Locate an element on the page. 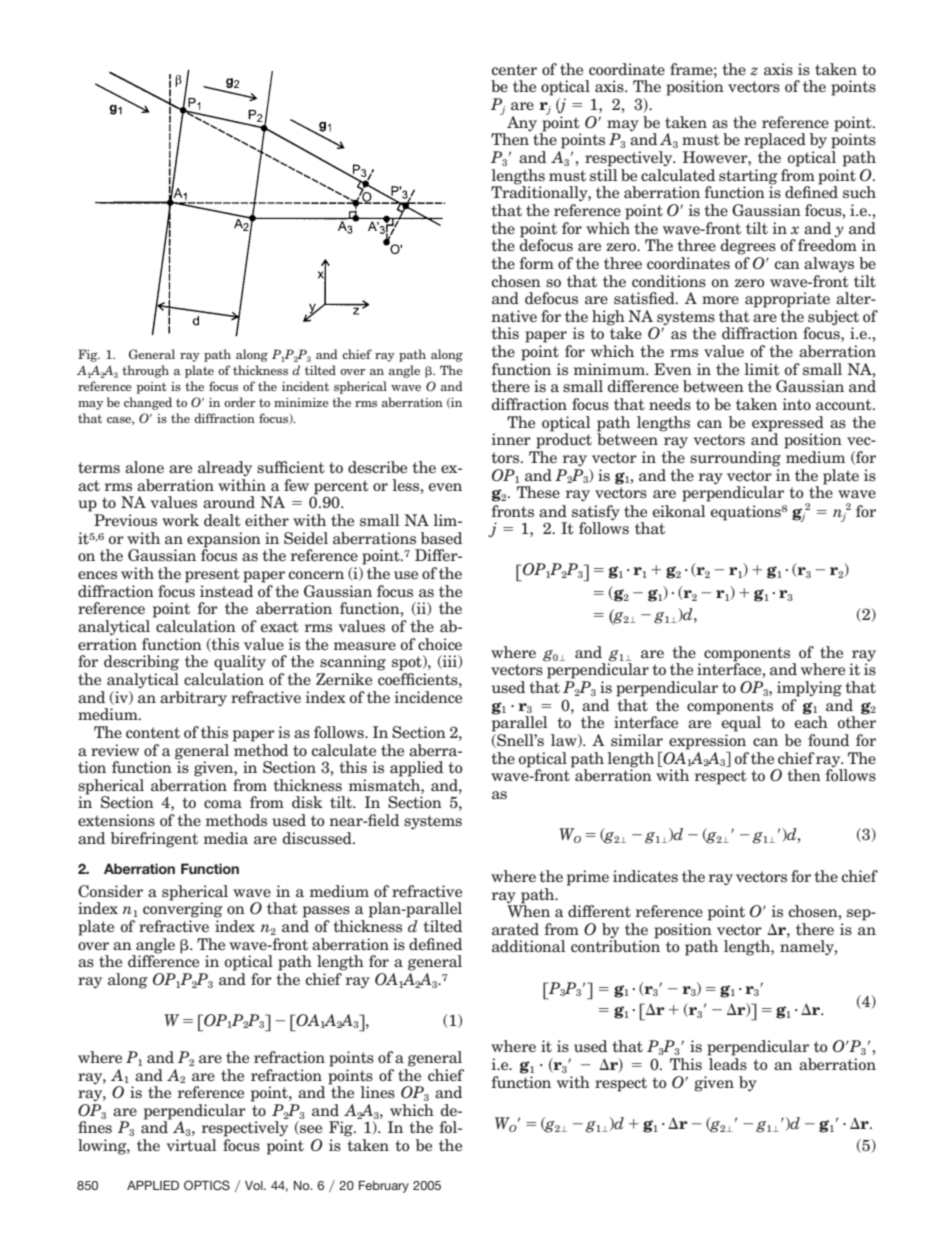 The image size is (952, 1256). virtual is located at coordinates (191, 1145).
